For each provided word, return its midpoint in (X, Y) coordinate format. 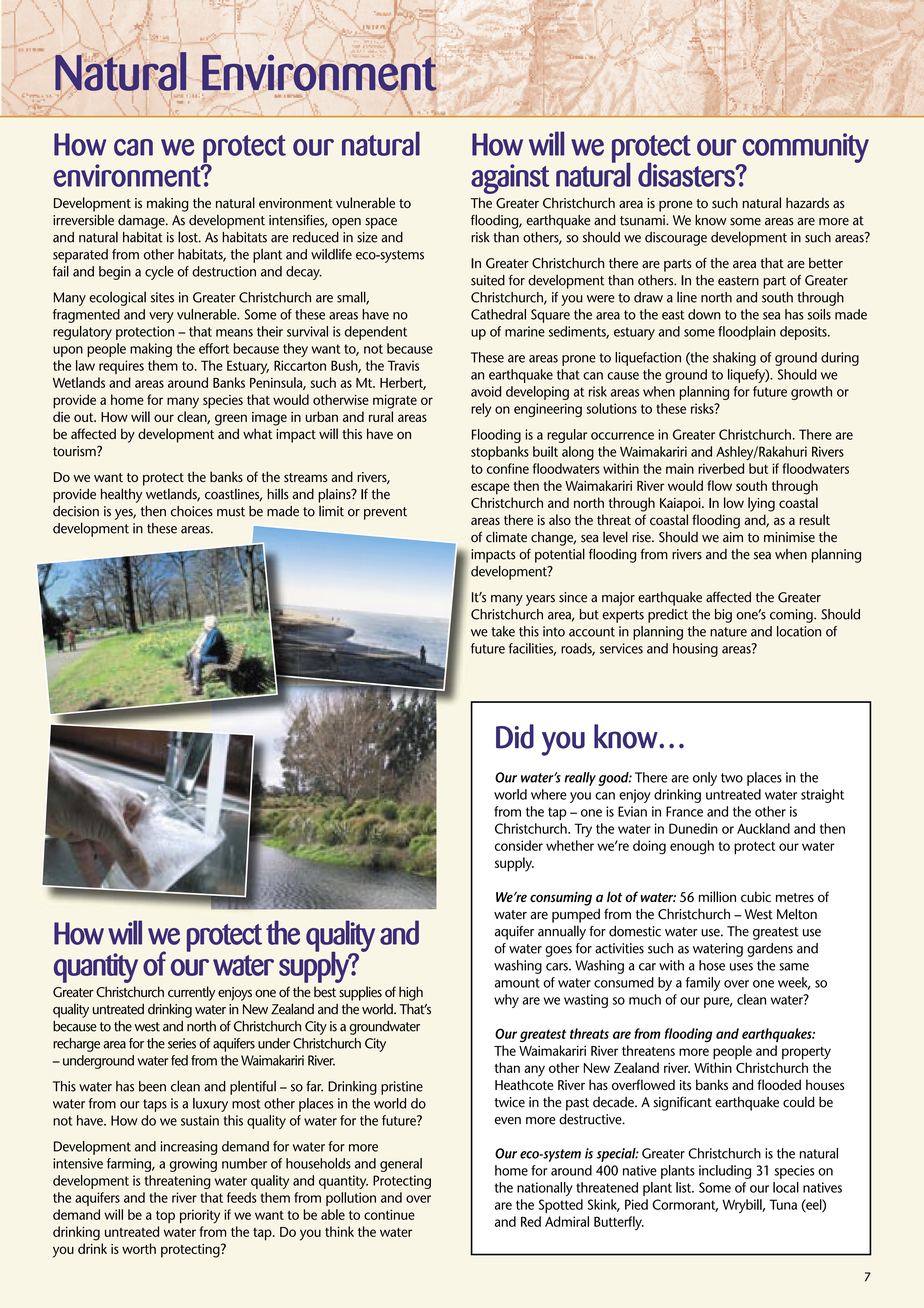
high (411, 993)
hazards (807, 203)
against (510, 179)
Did (515, 736)
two (732, 778)
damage (142, 222)
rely (481, 410)
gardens (770, 950)
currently (191, 993)
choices (192, 511)
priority (200, 1216)
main (680, 468)
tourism (75, 451)
